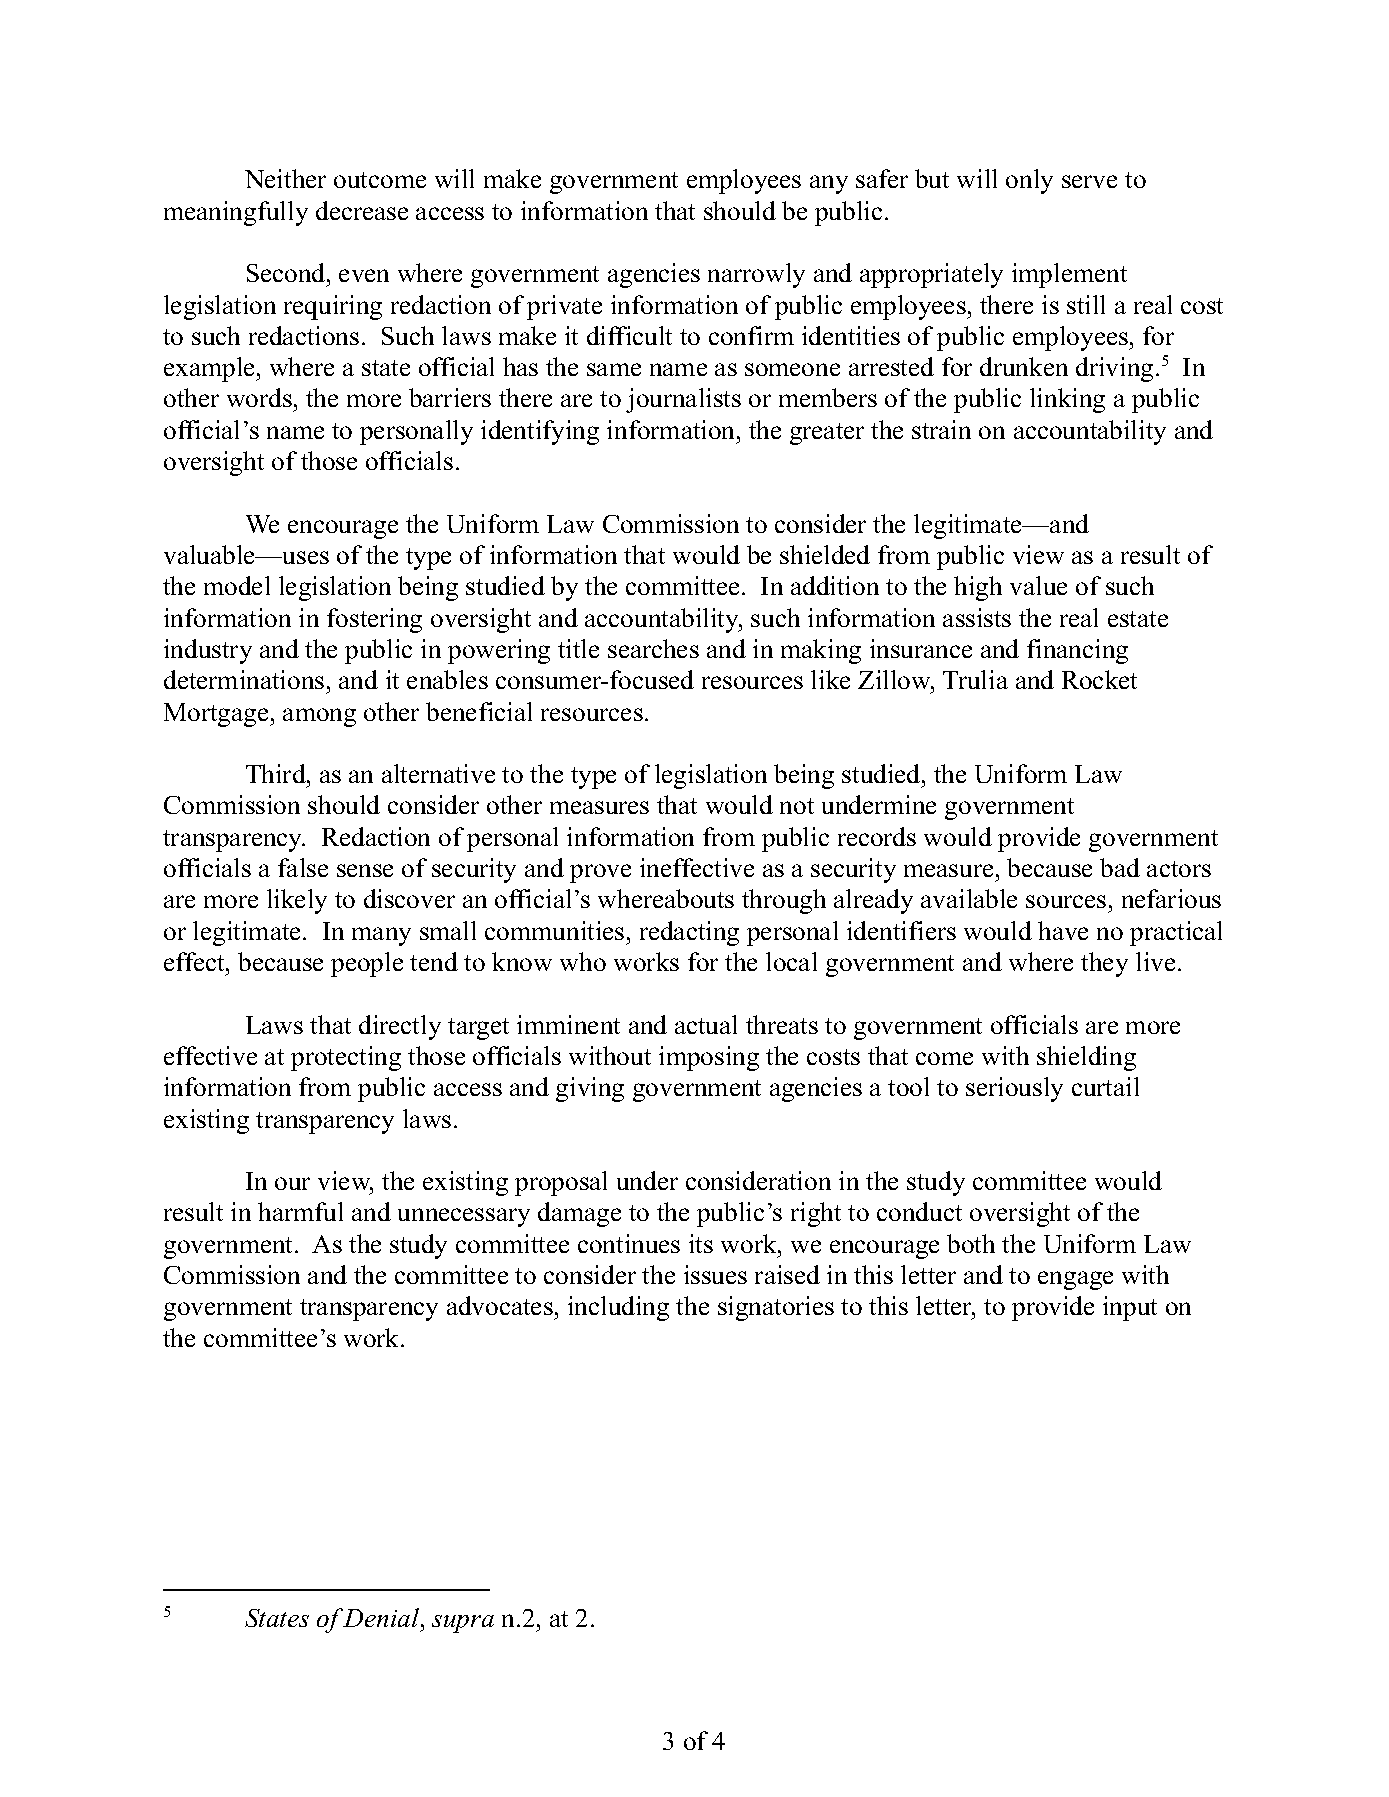 The width and height of the screenshot is (1389, 1797). Describe the element at coordinates (1130, 1308) in the screenshot. I see `input` at that location.
